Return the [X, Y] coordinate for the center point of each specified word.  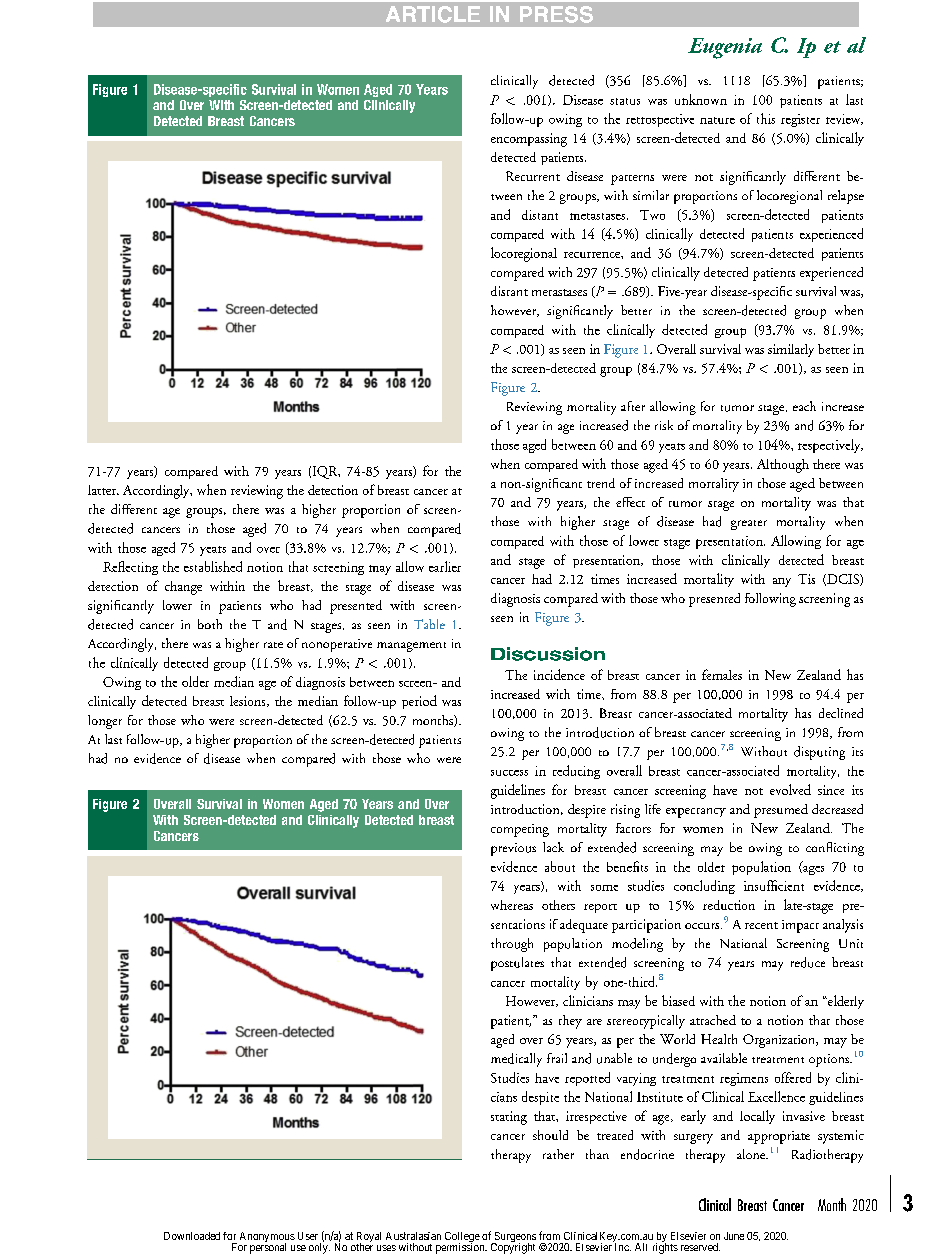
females [722, 674]
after [633, 406]
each [804, 406]
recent [761, 925]
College [462, 1238]
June [734, 1236]
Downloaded [192, 1236]
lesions [249, 701]
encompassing [529, 140]
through [512, 945]
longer [105, 722]
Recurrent [533, 176]
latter [103, 490]
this [766, 118]
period [419, 702]
